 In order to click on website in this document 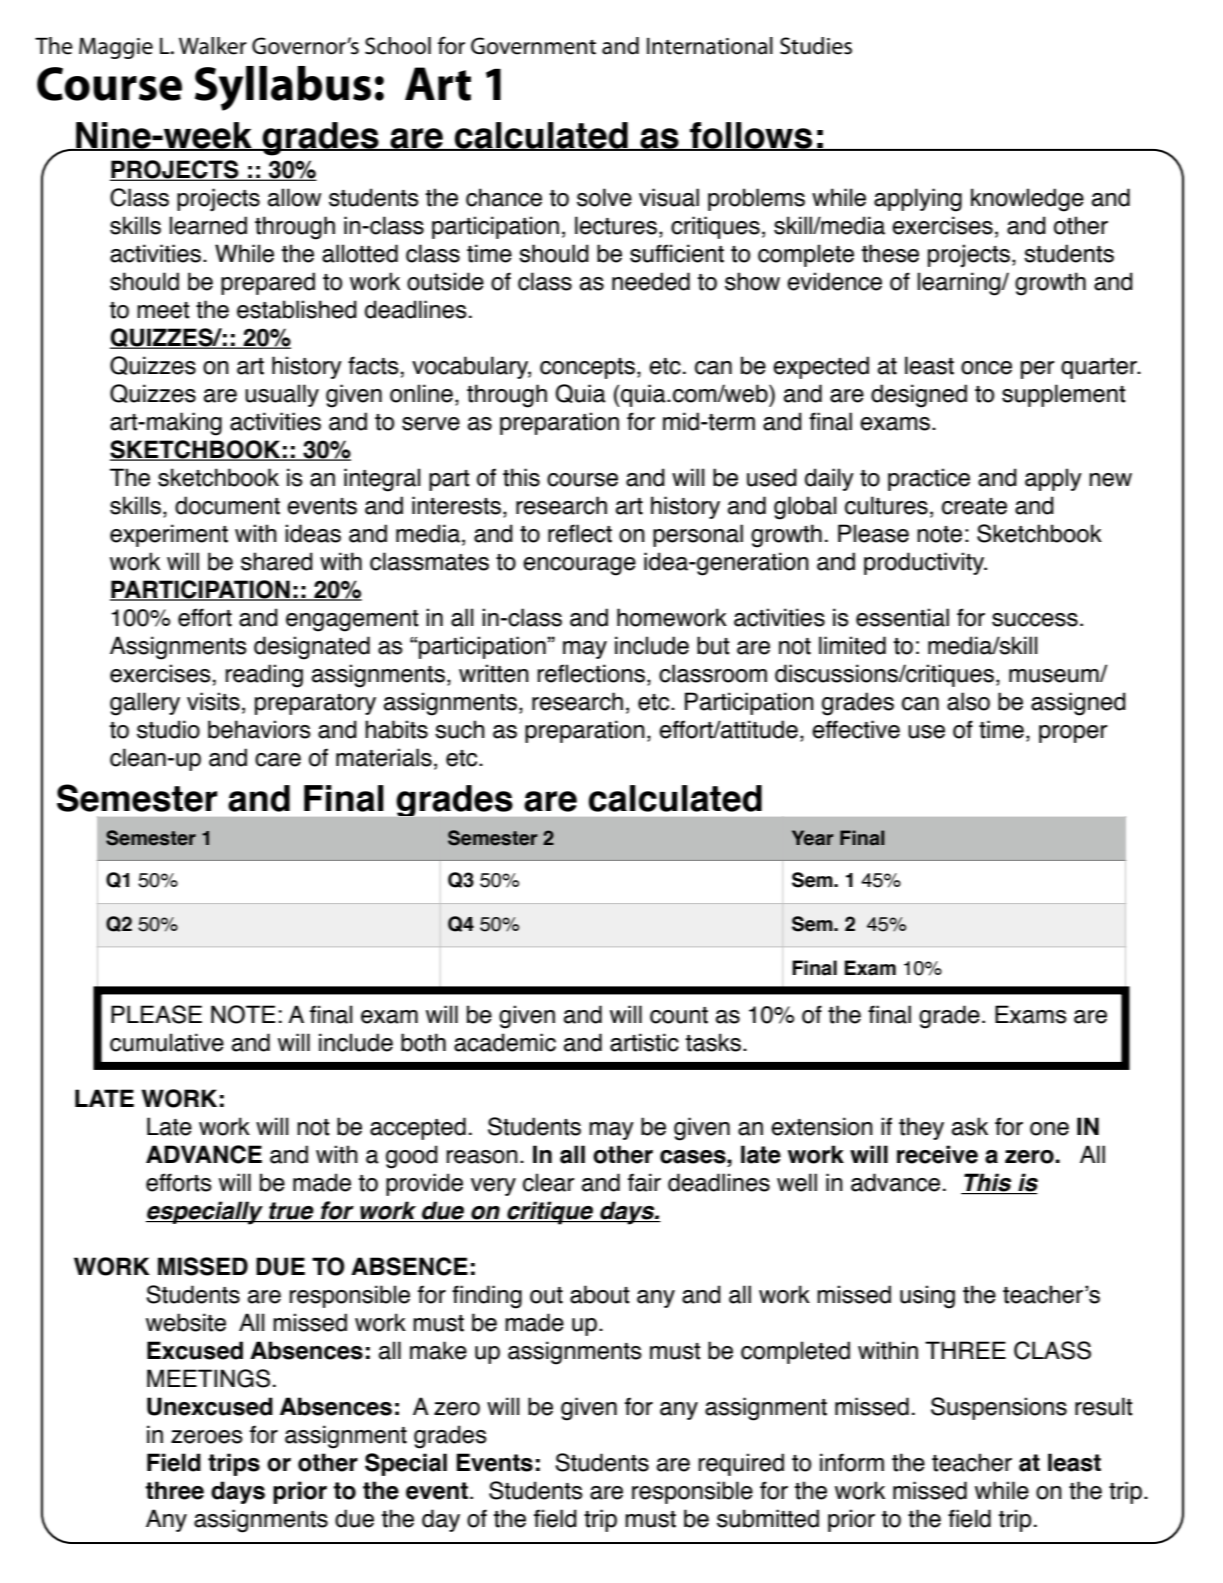, I will do `click(186, 1322)`.
